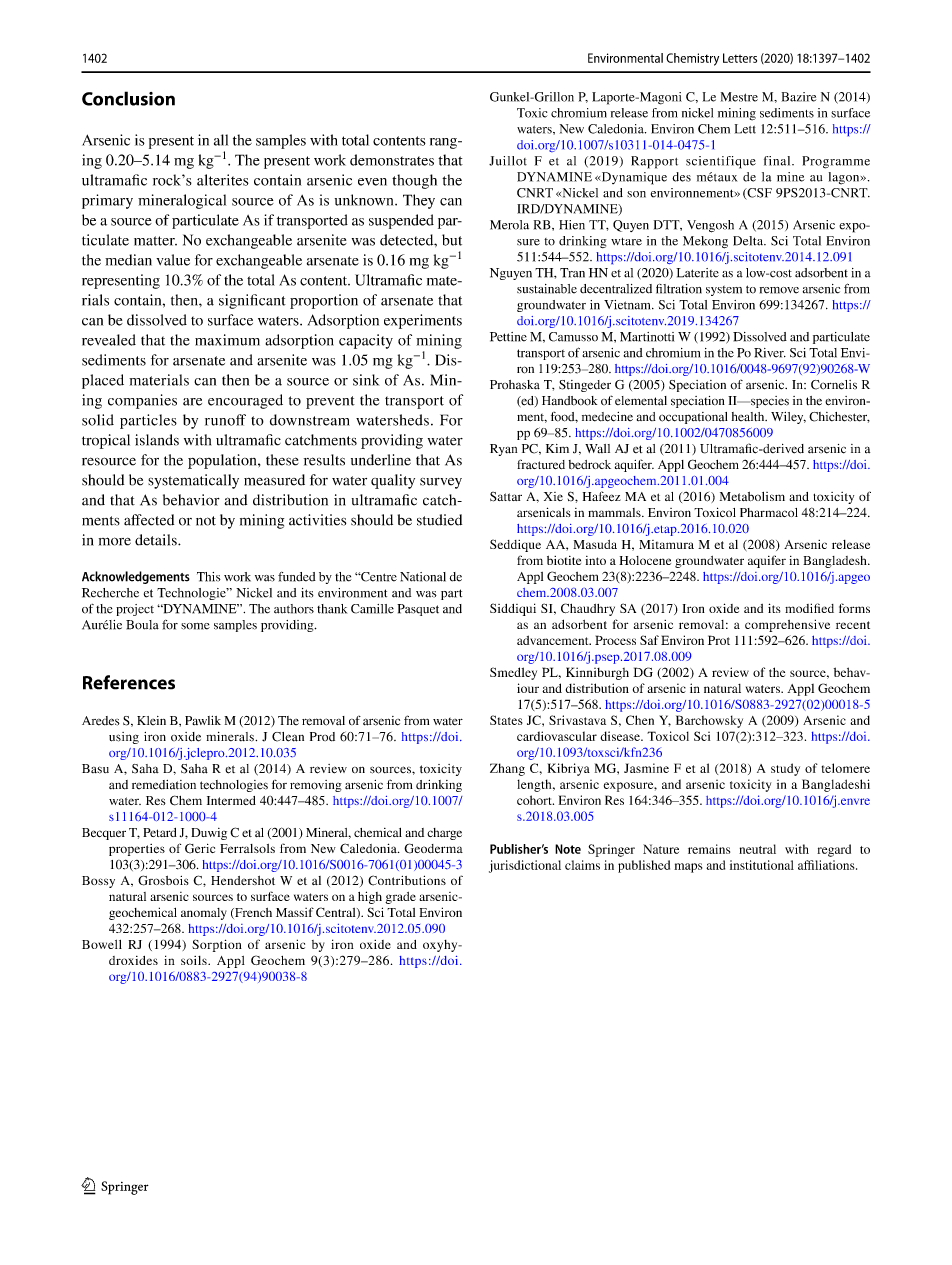 The image size is (952, 1265). Describe the element at coordinates (739, 97) in the screenshot. I see `Mestre` at that location.
